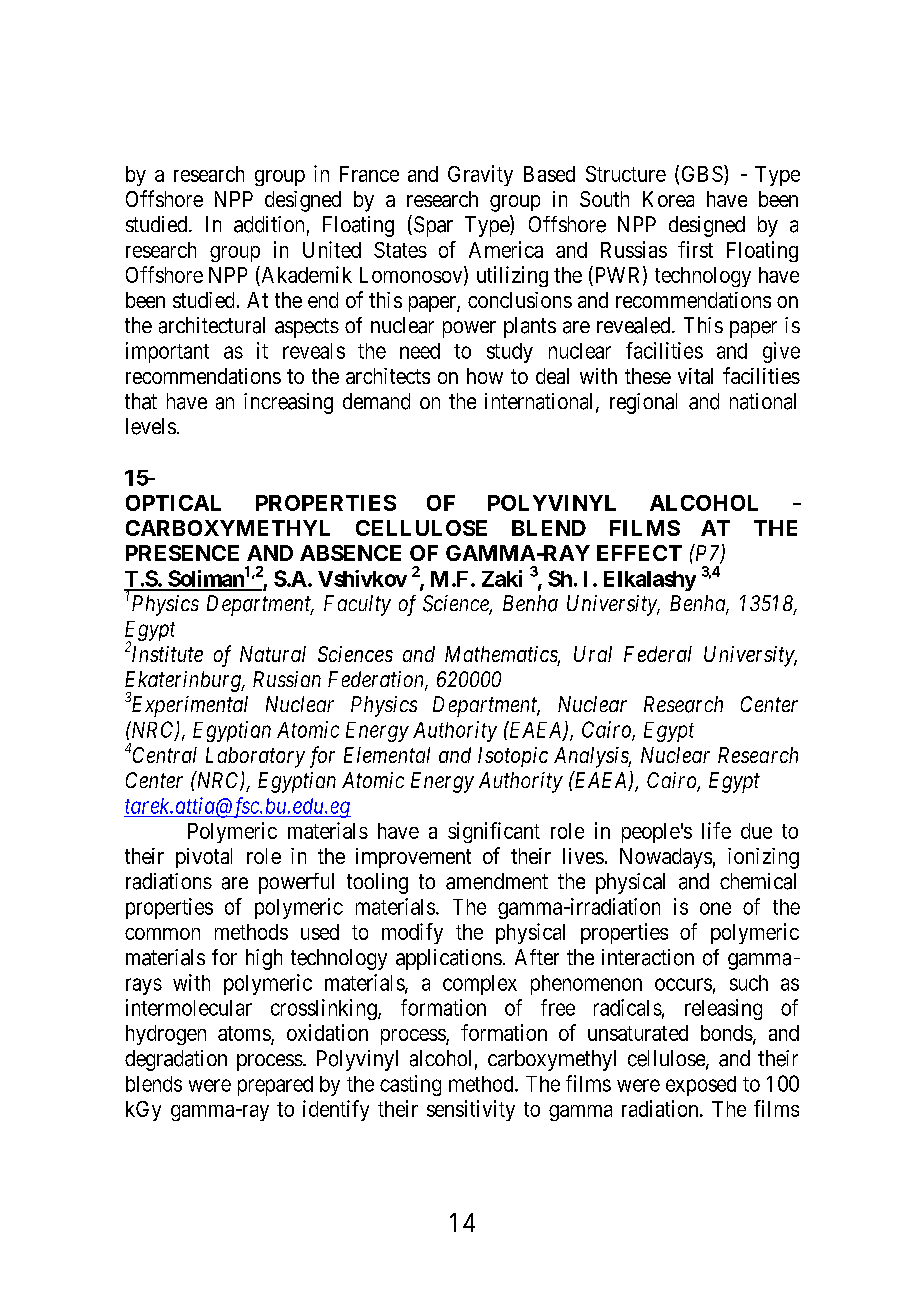 The width and height of the screenshot is (924, 1308). I want to click on Gravity, so click(480, 175).
